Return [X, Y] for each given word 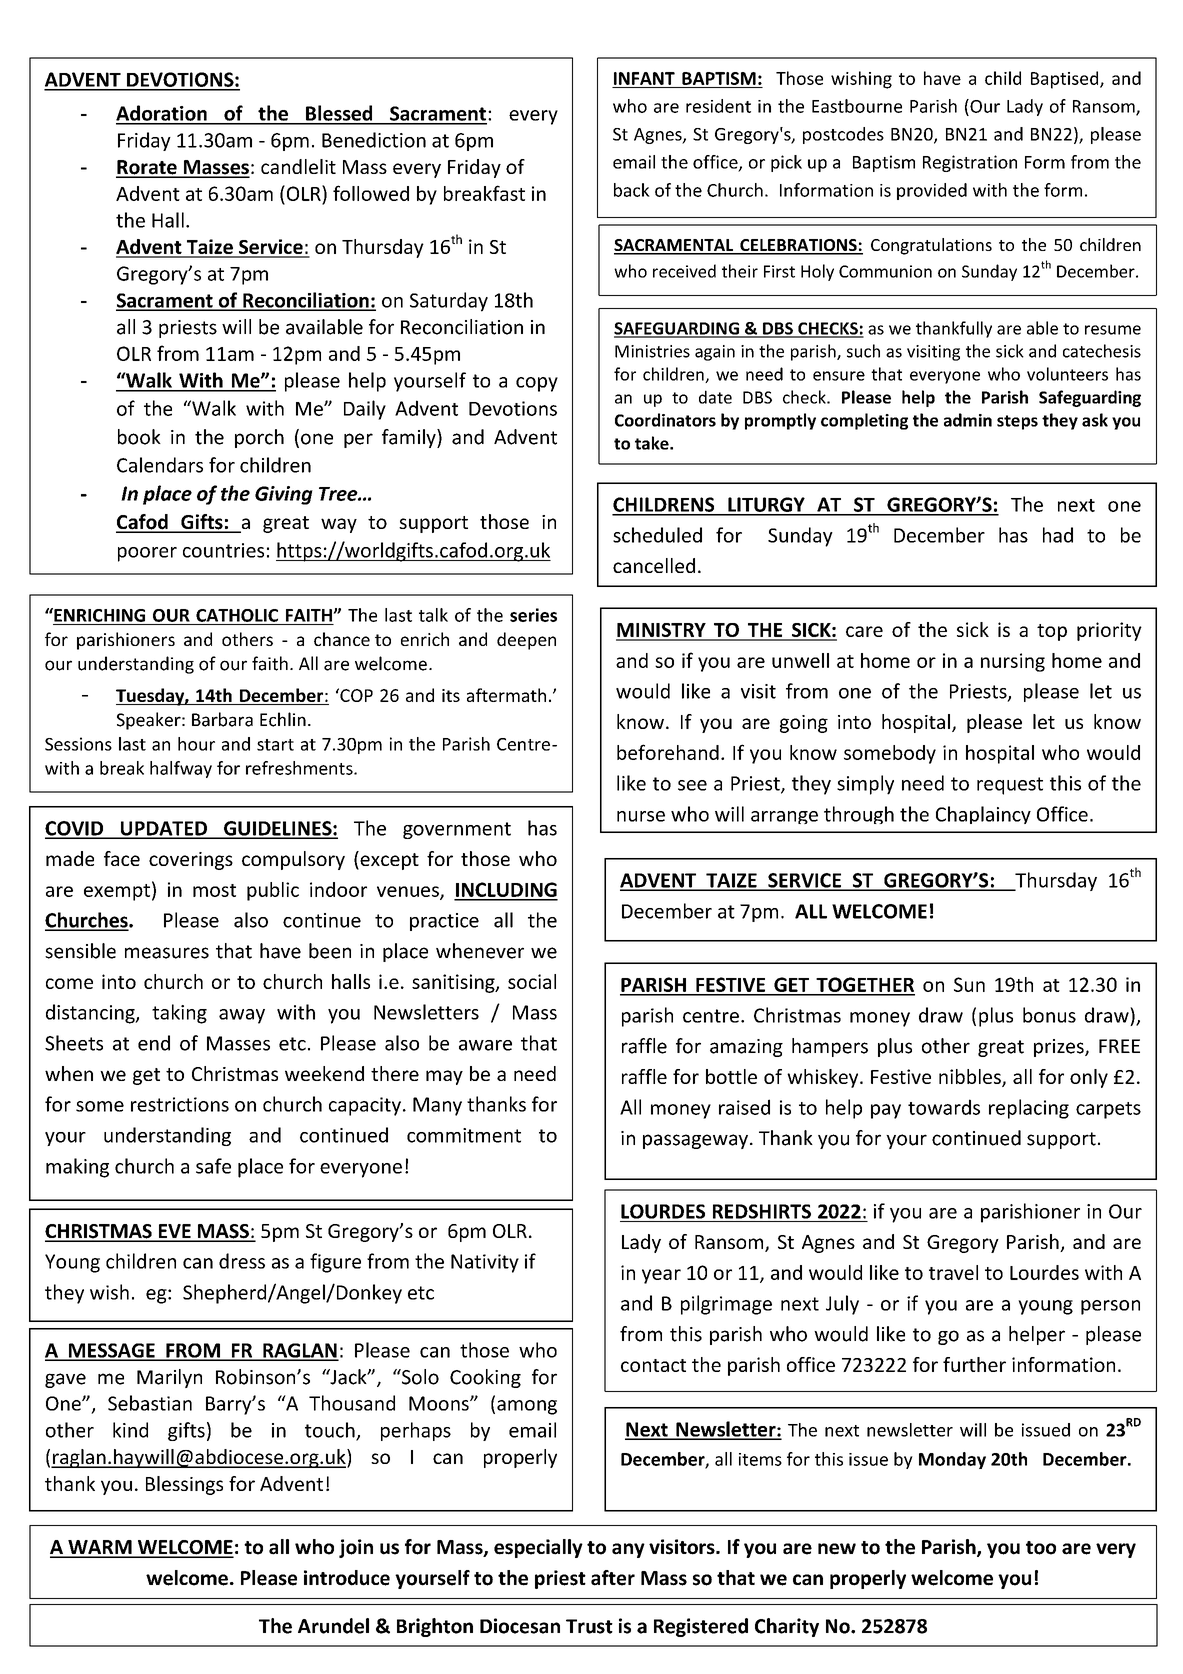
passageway [695, 1141]
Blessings [184, 1485]
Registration [970, 163]
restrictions [180, 1104]
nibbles [971, 1077]
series [533, 615]
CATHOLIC [237, 615]
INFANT [644, 78]
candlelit [298, 166]
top [1052, 632]
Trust [589, 1626]
